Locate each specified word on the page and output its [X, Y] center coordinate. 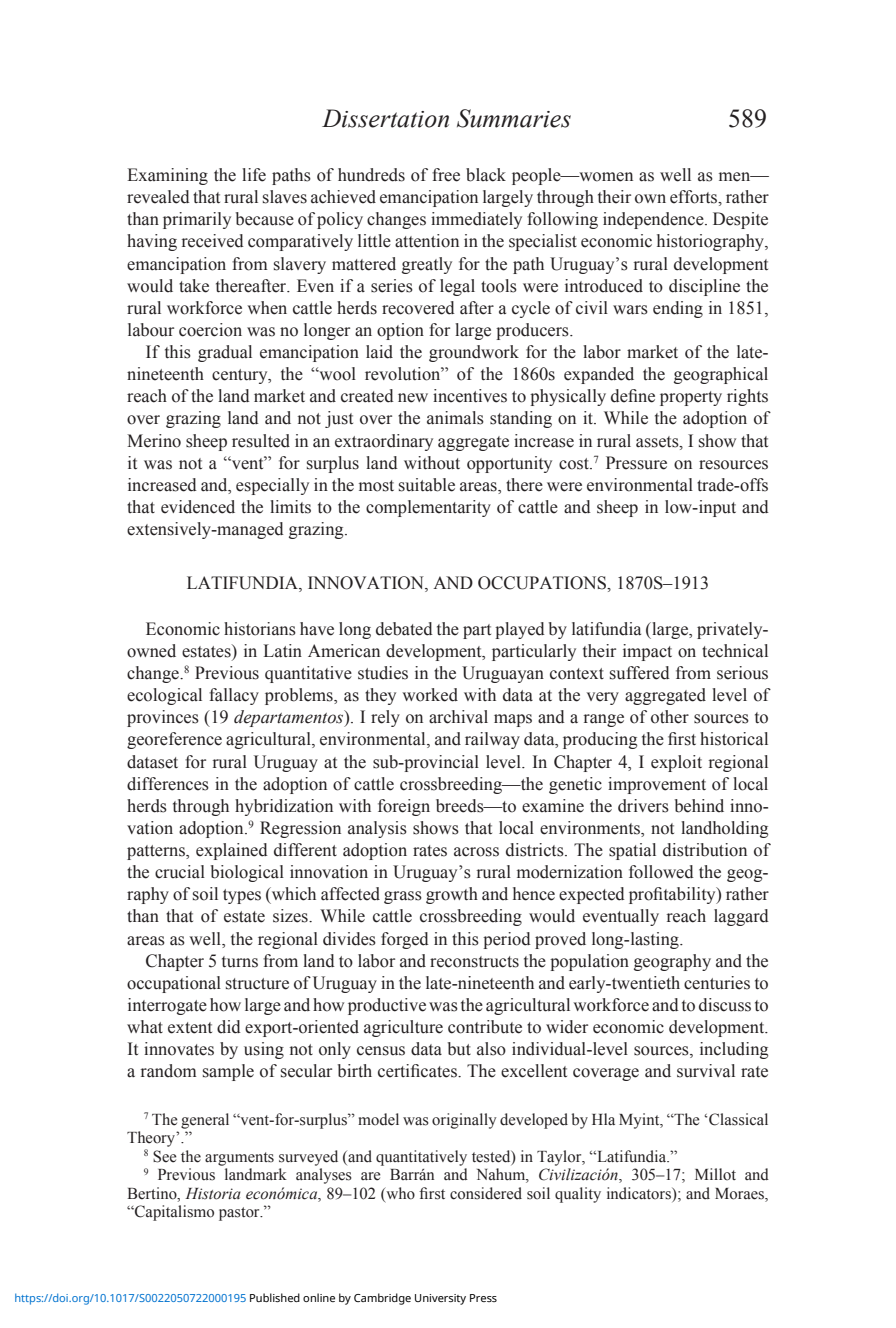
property [691, 398]
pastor [240, 1214]
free [446, 175]
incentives [470, 396]
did [229, 1027]
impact [647, 652]
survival [706, 1071]
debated [404, 629]
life [254, 175]
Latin [283, 651]
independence [654, 220]
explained [232, 851]
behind [699, 806]
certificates [418, 1071]
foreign [404, 807]
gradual [225, 353]
